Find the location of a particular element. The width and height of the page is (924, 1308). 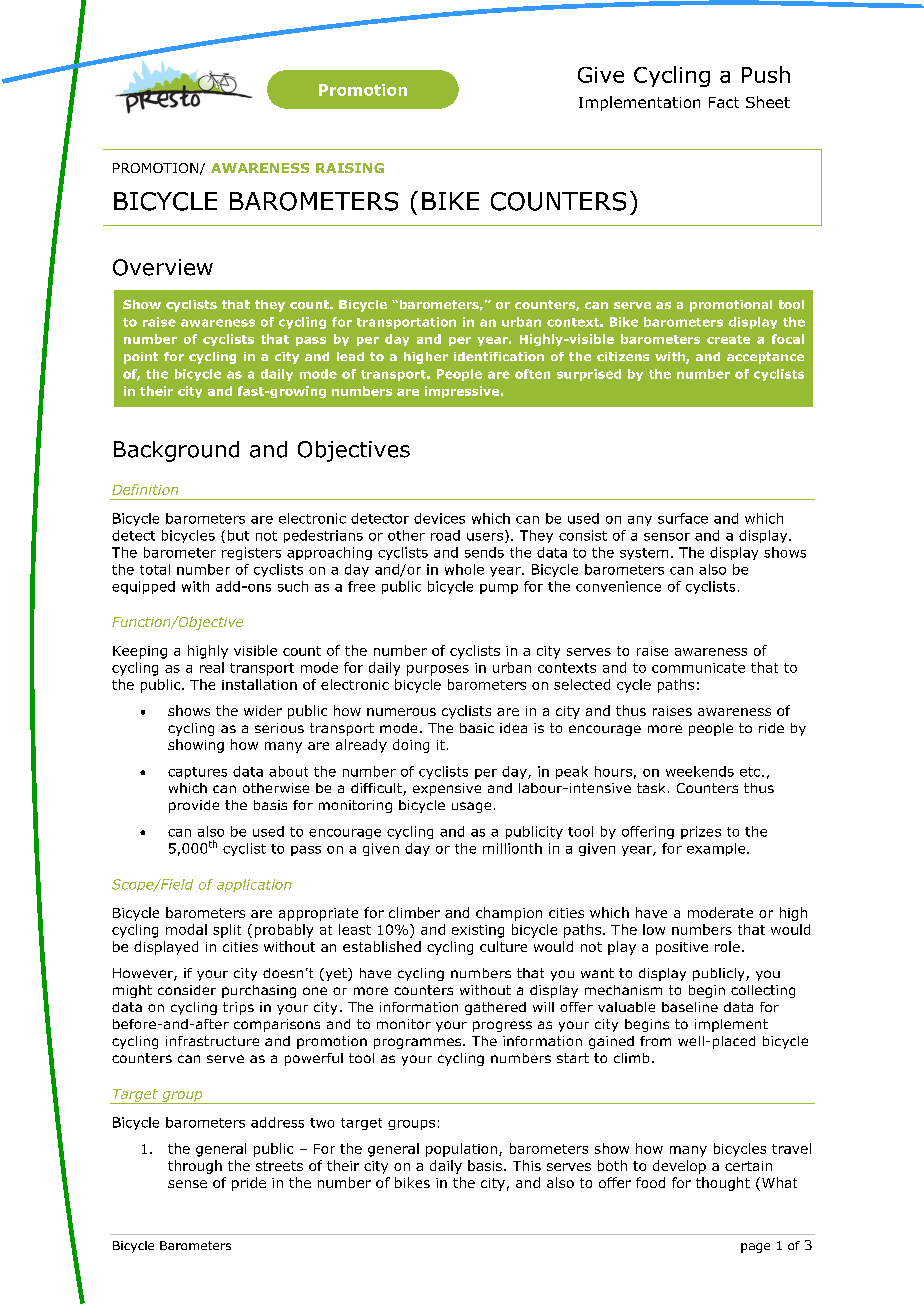

devices is located at coordinates (439, 518).
